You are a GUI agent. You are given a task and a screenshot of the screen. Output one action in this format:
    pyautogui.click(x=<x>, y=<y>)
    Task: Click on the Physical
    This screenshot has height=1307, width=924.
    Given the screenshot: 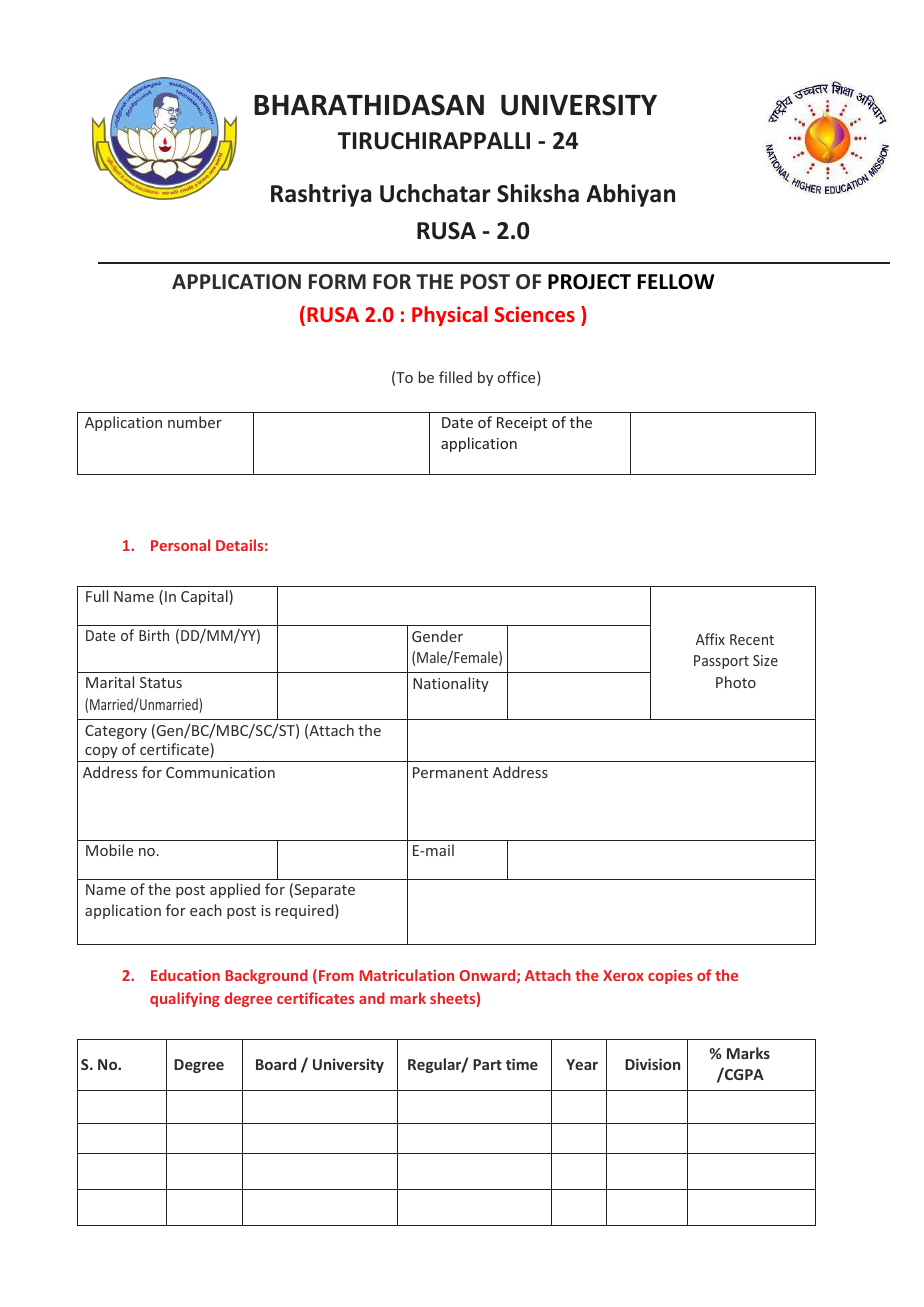 What is the action you would take?
    pyautogui.click(x=450, y=316)
